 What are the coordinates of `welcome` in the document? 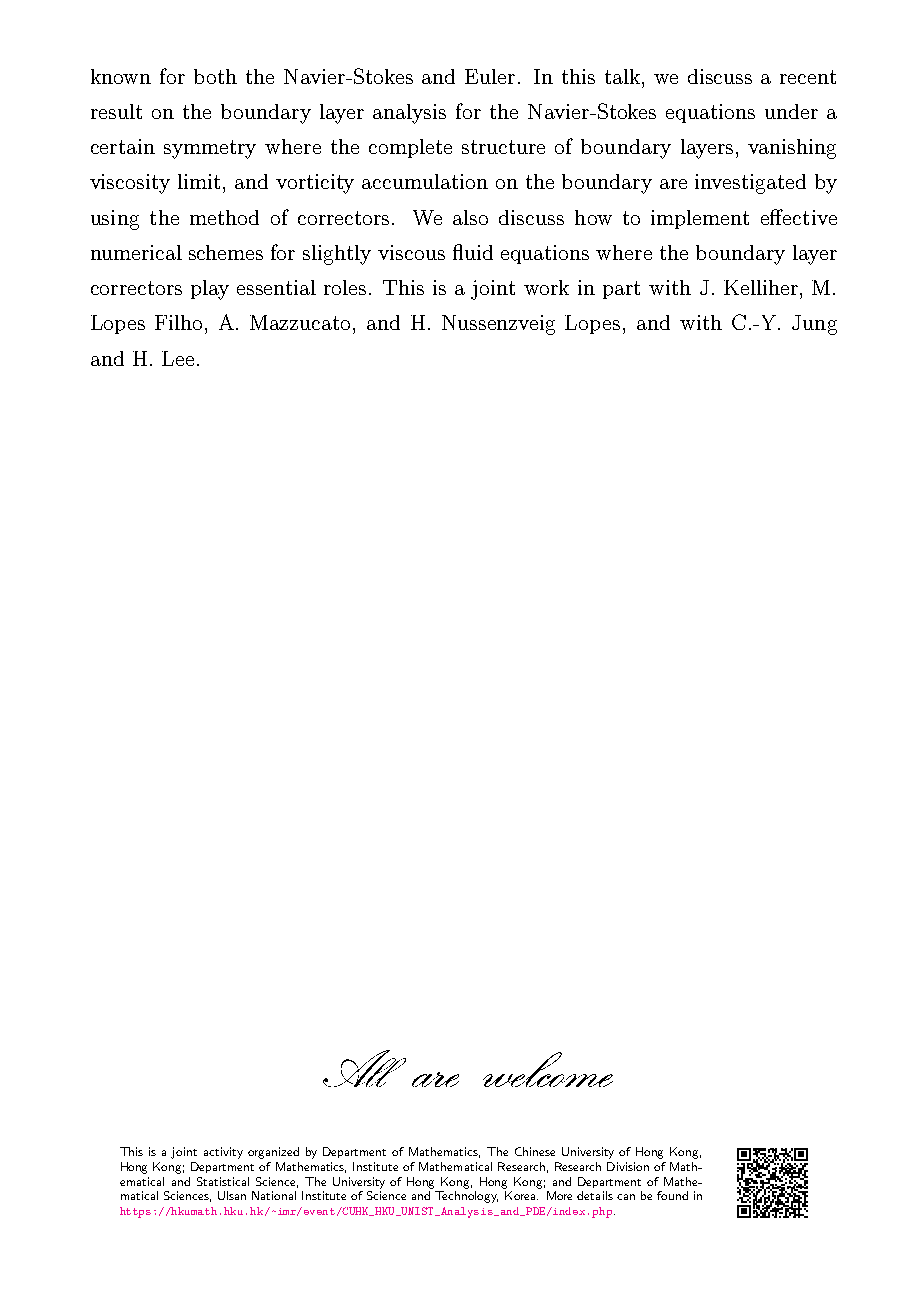 It's located at (548, 1069).
